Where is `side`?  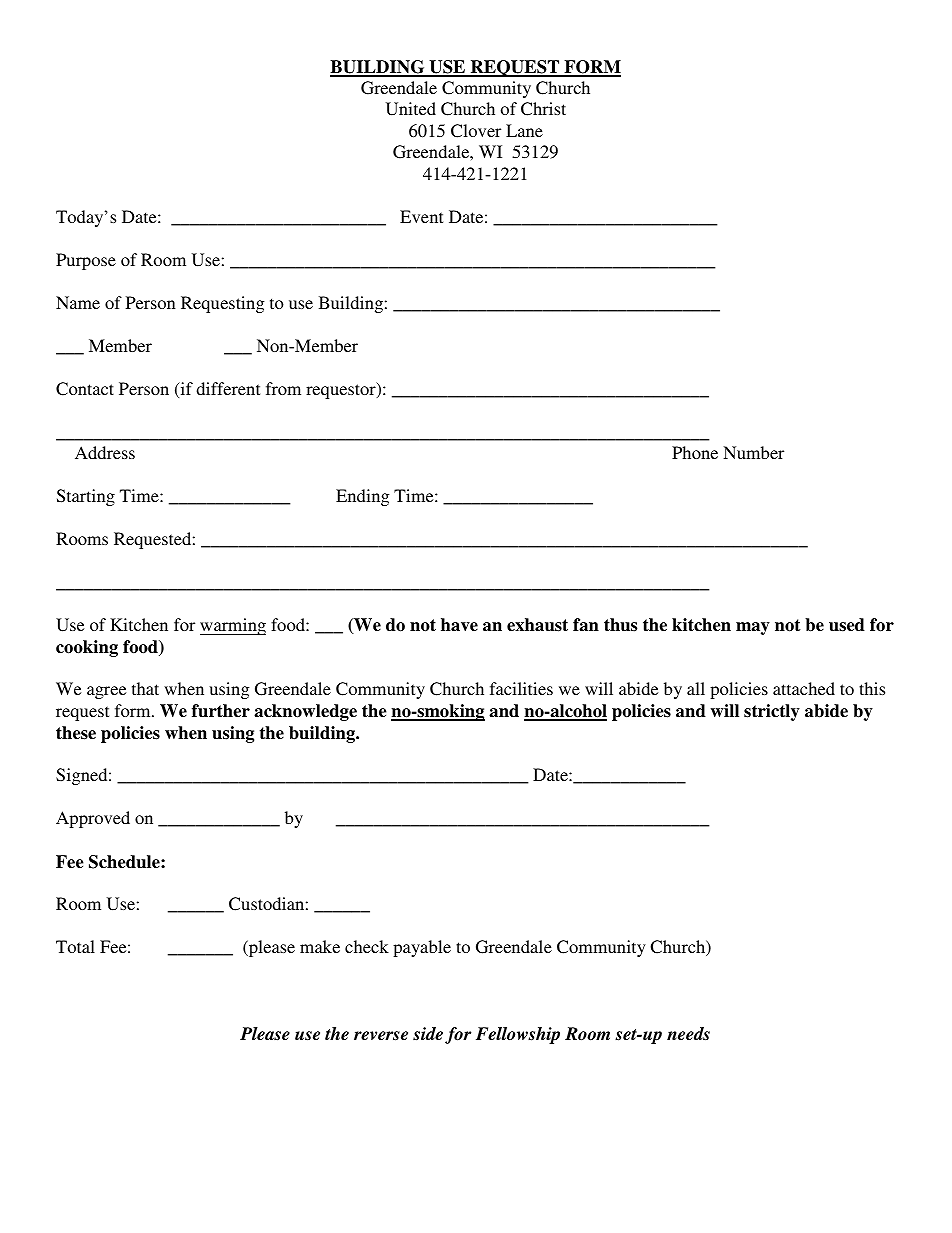 side is located at coordinates (428, 1034).
